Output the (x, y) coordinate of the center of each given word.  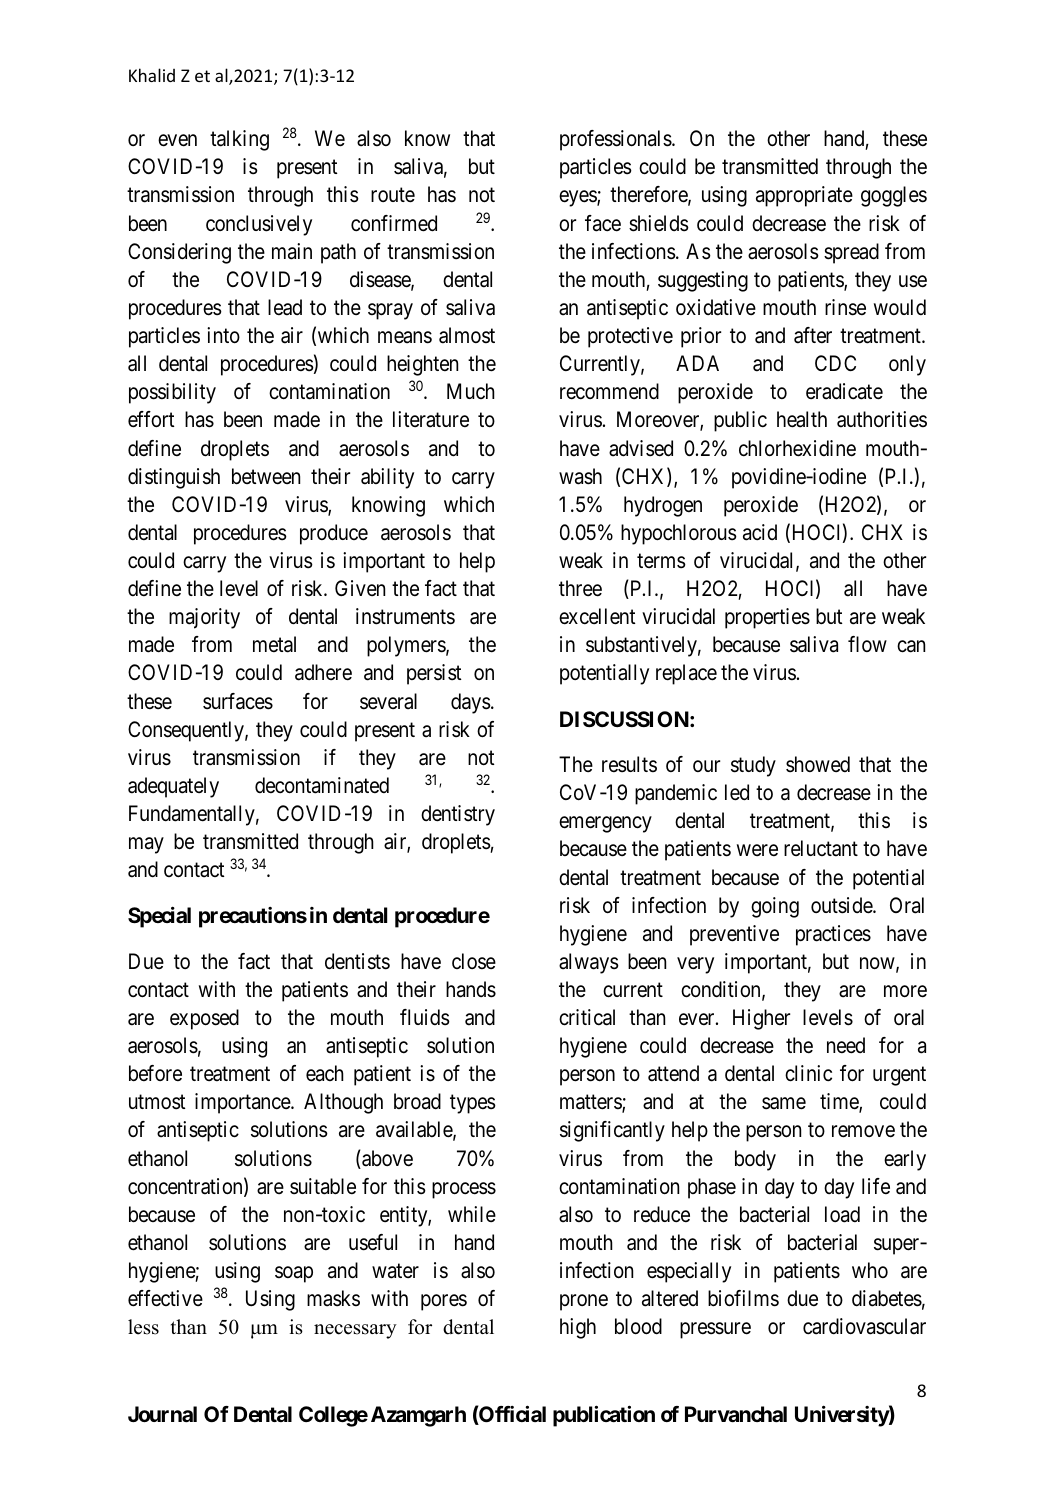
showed (818, 764)
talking (239, 140)
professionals (616, 140)
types (473, 1104)
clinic (808, 1073)
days (471, 703)
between (266, 476)
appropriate (804, 196)
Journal (162, 1414)
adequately (173, 787)
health (802, 419)
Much (471, 391)
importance (243, 1103)
